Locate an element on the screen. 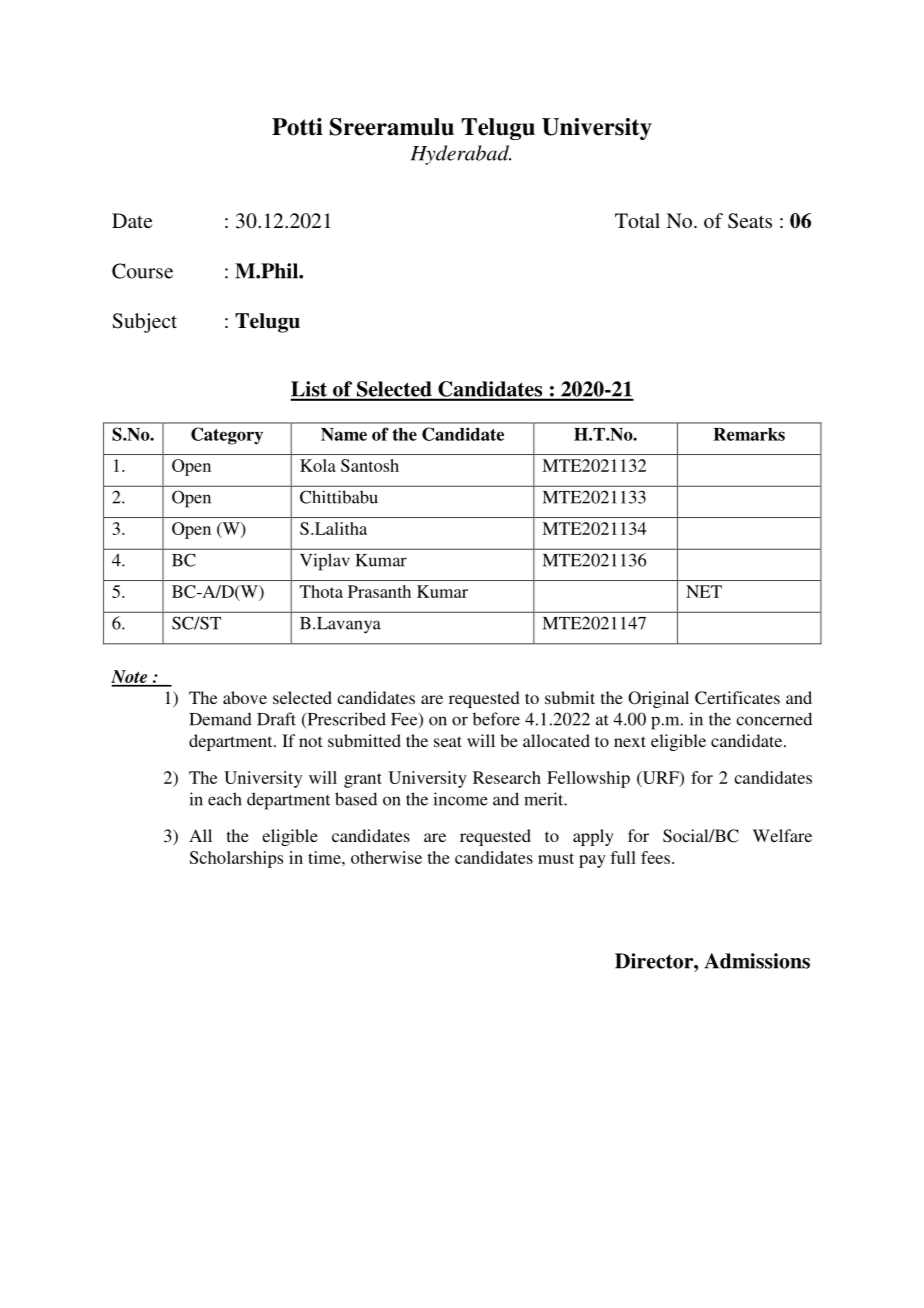  Scholarships is located at coordinates (236, 859).
